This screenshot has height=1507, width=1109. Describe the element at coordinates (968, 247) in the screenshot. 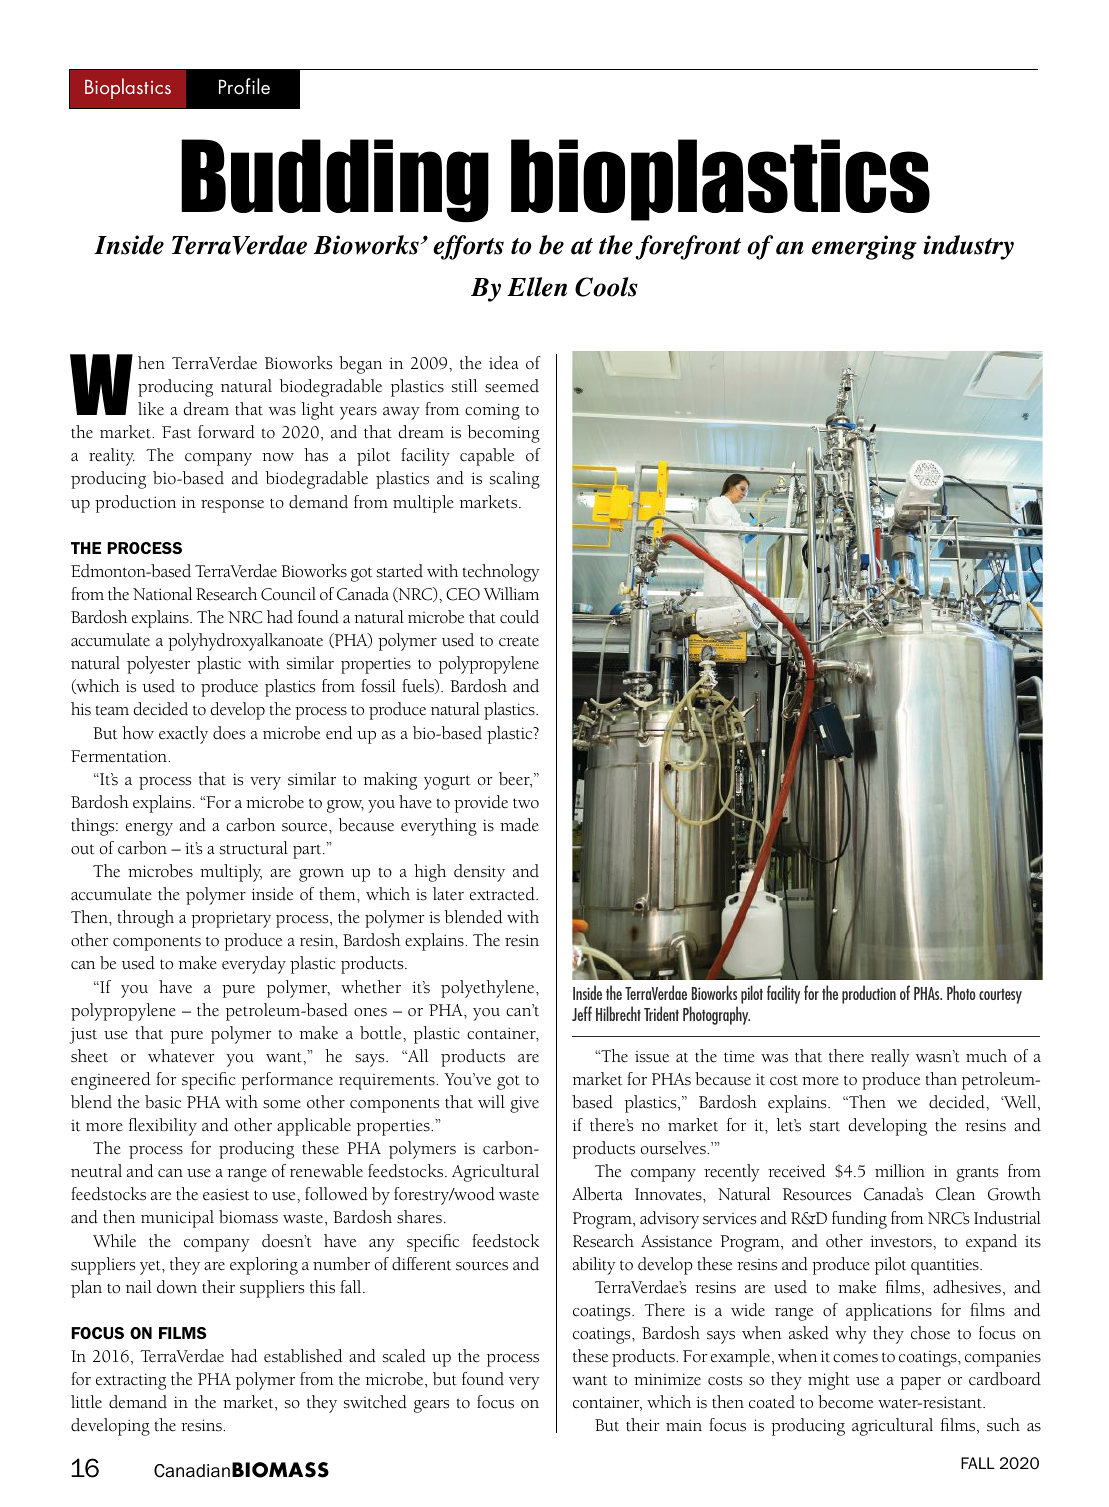

I see `industry` at that location.
